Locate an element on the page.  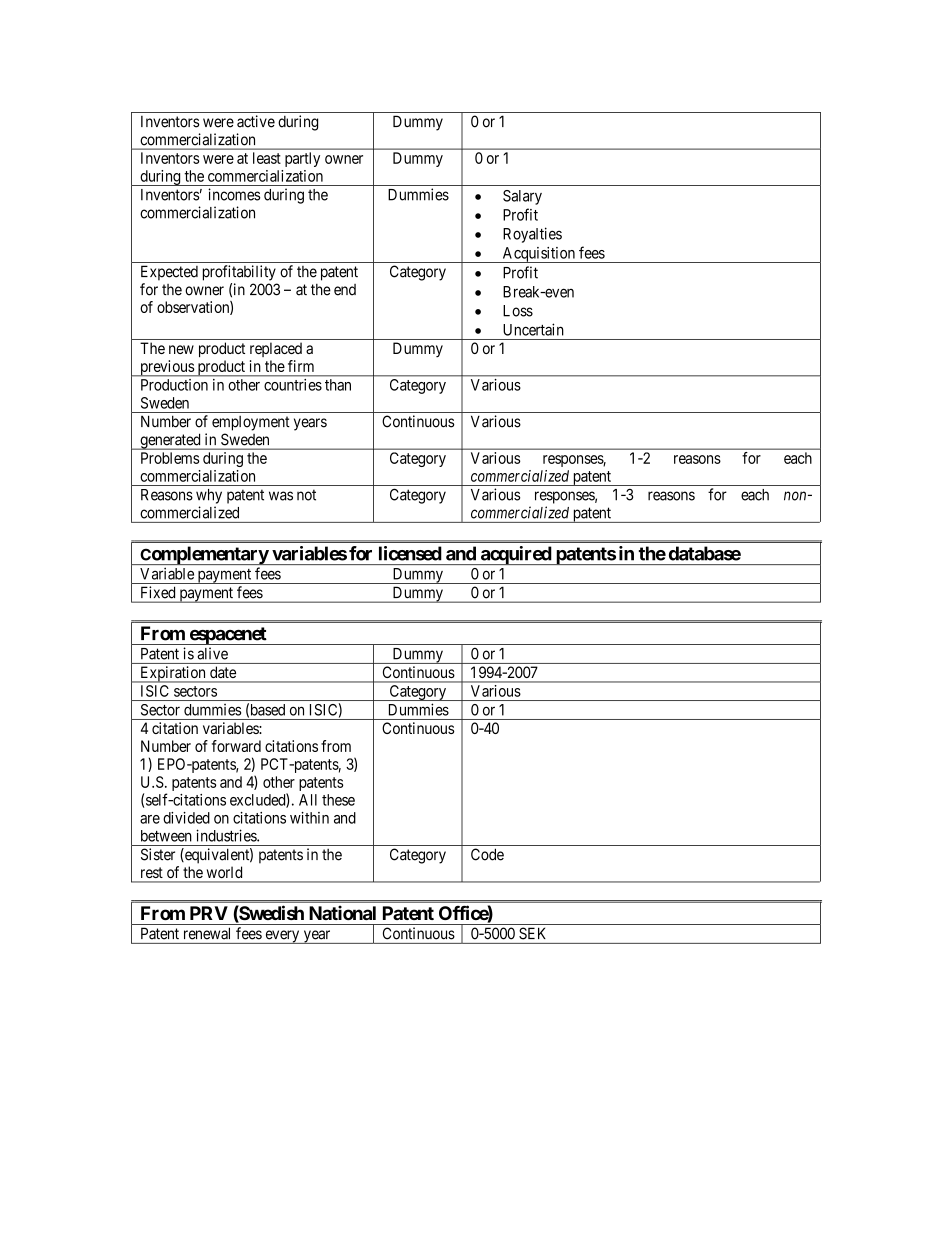
licensed is located at coordinates (410, 553).
